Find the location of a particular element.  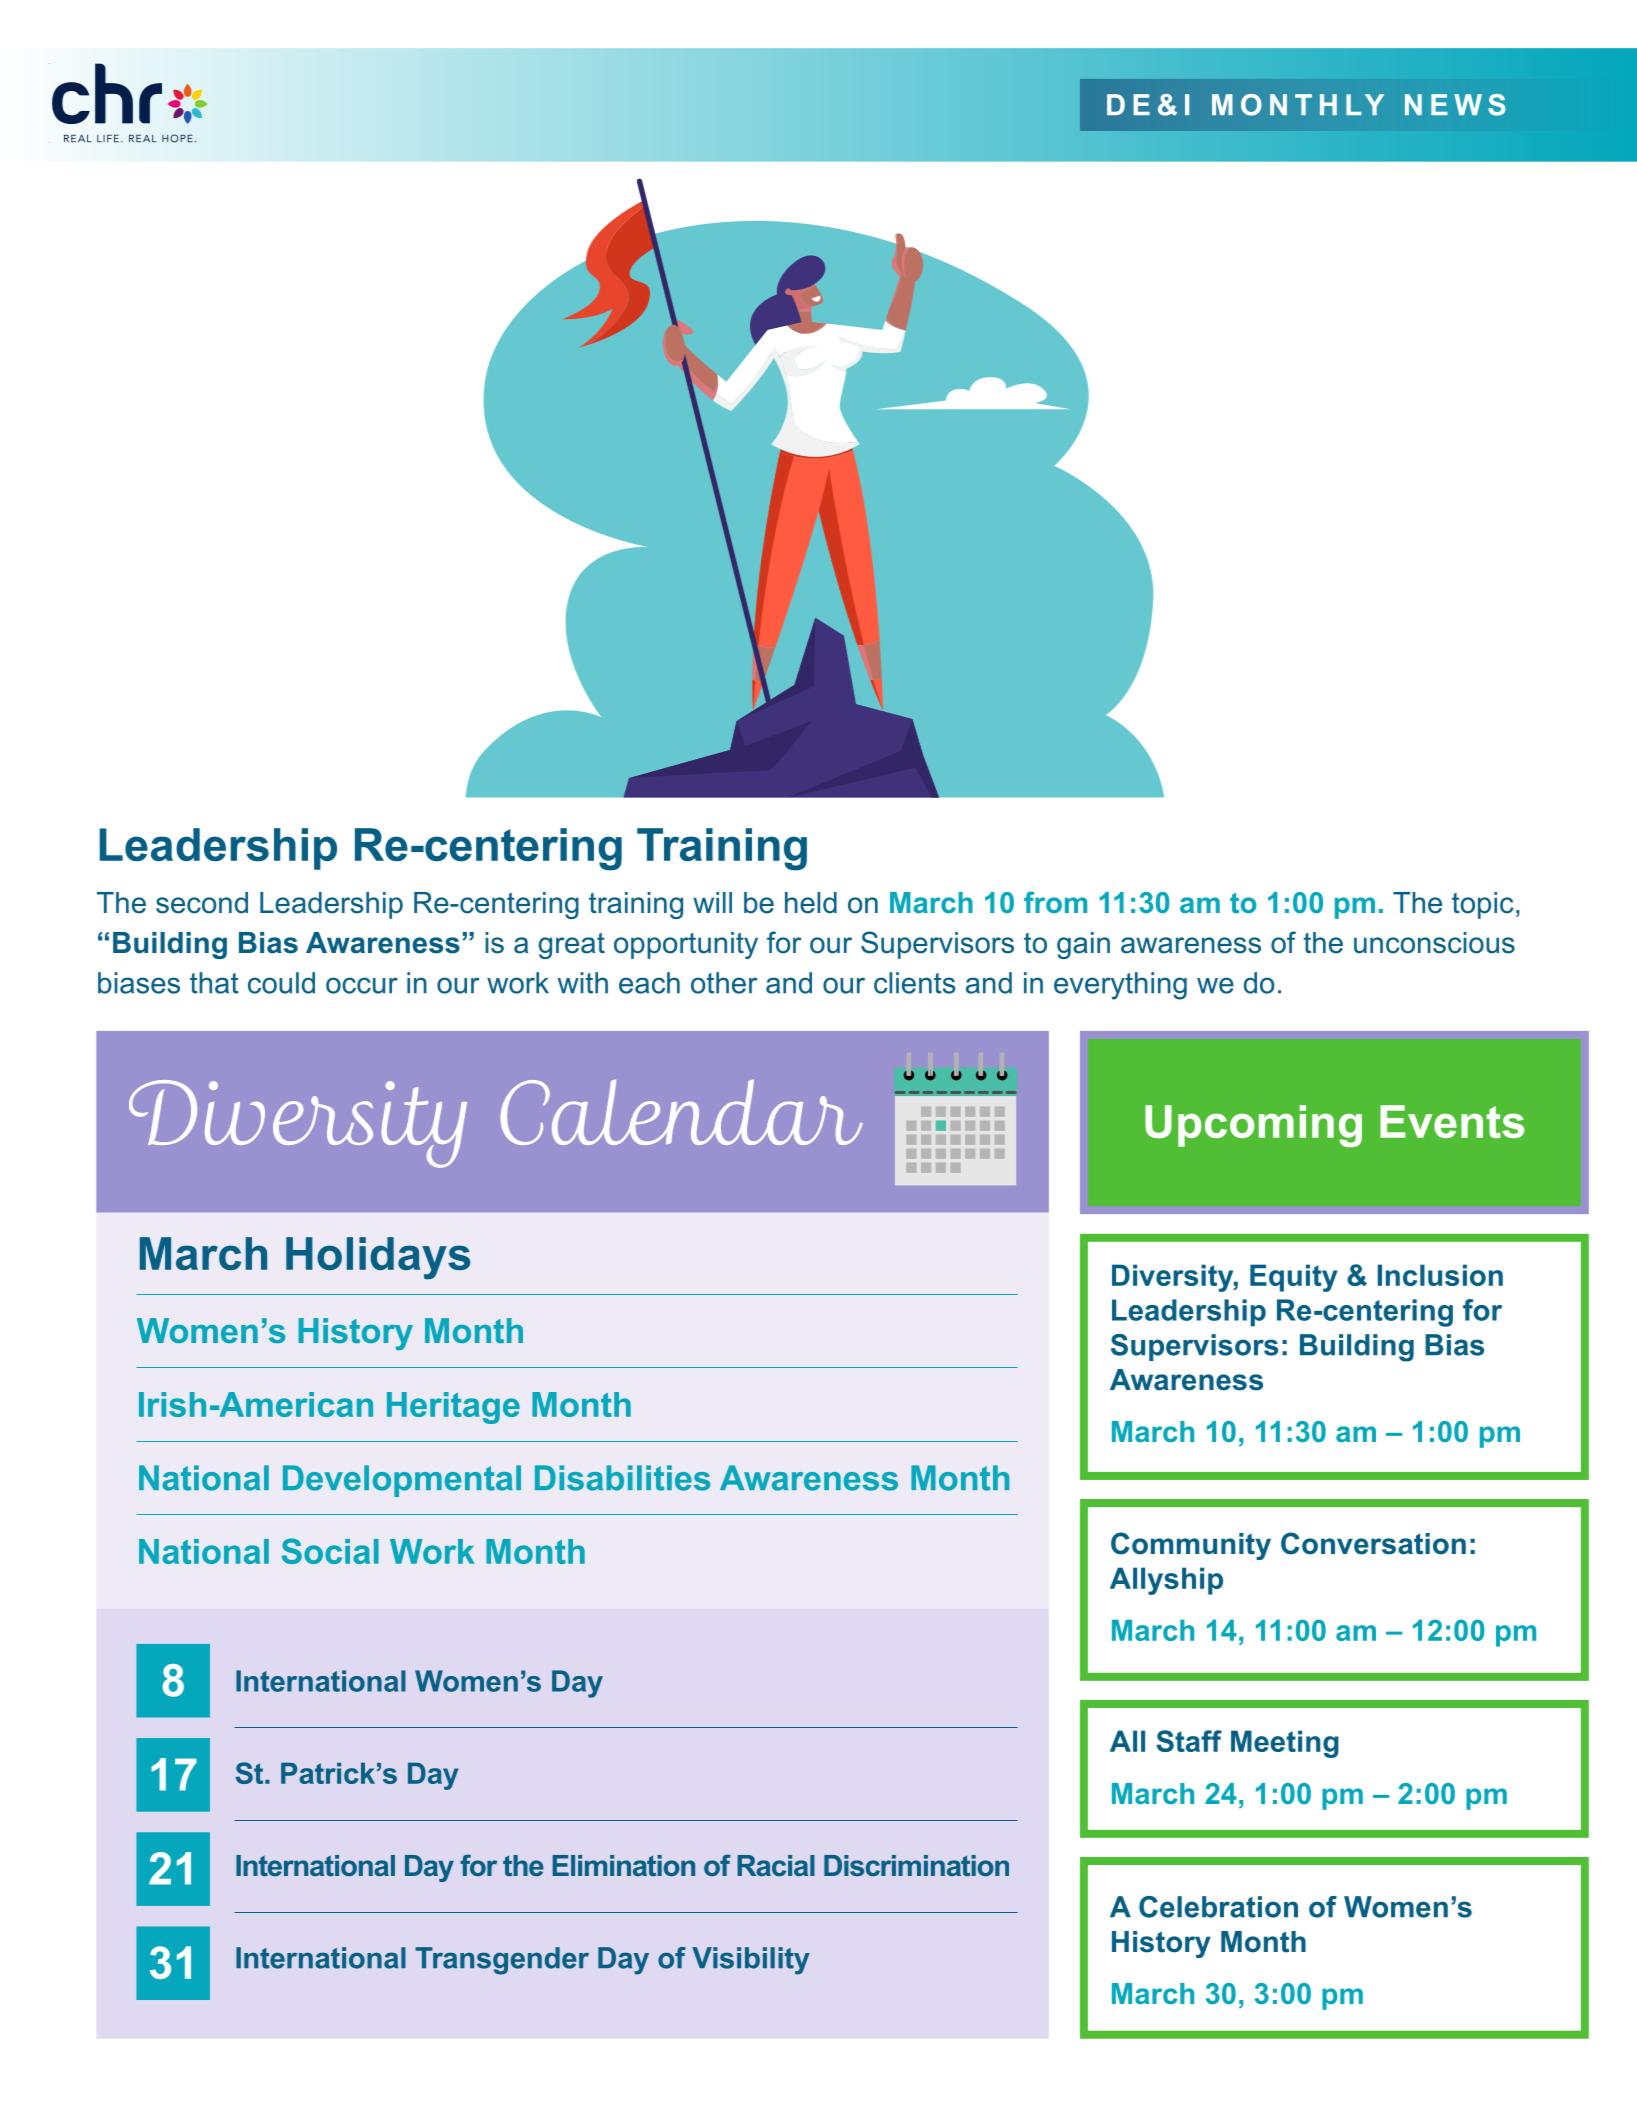

Celebration is located at coordinates (1218, 1907).
